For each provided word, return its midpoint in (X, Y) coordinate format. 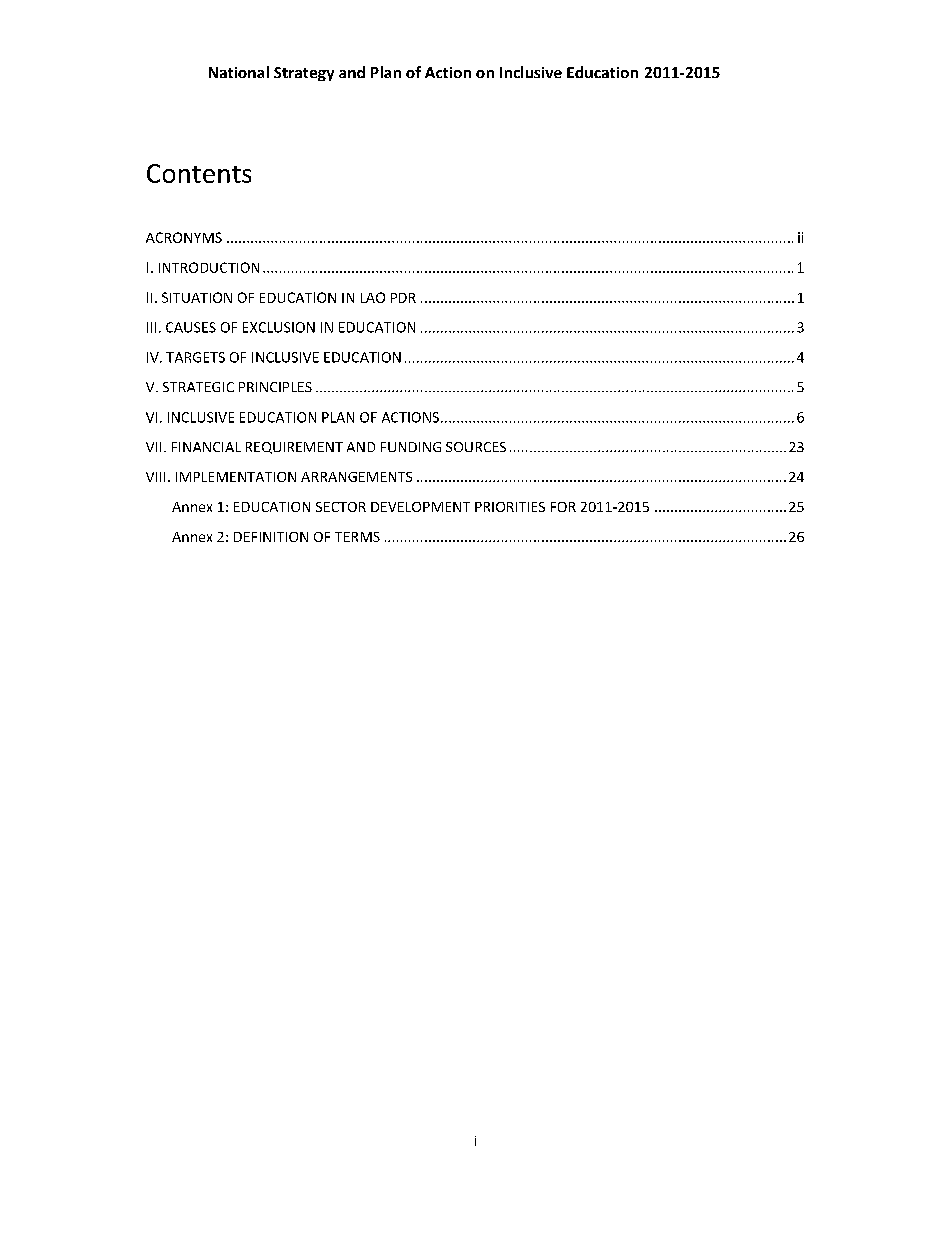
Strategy (304, 74)
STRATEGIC (198, 387)
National (239, 72)
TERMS (357, 537)
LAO (373, 297)
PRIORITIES (510, 507)
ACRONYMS (184, 237)
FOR (563, 507)
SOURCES (476, 447)
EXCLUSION (279, 327)
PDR (403, 298)
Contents (199, 173)
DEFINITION (271, 537)
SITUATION (197, 297)
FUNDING (411, 447)
